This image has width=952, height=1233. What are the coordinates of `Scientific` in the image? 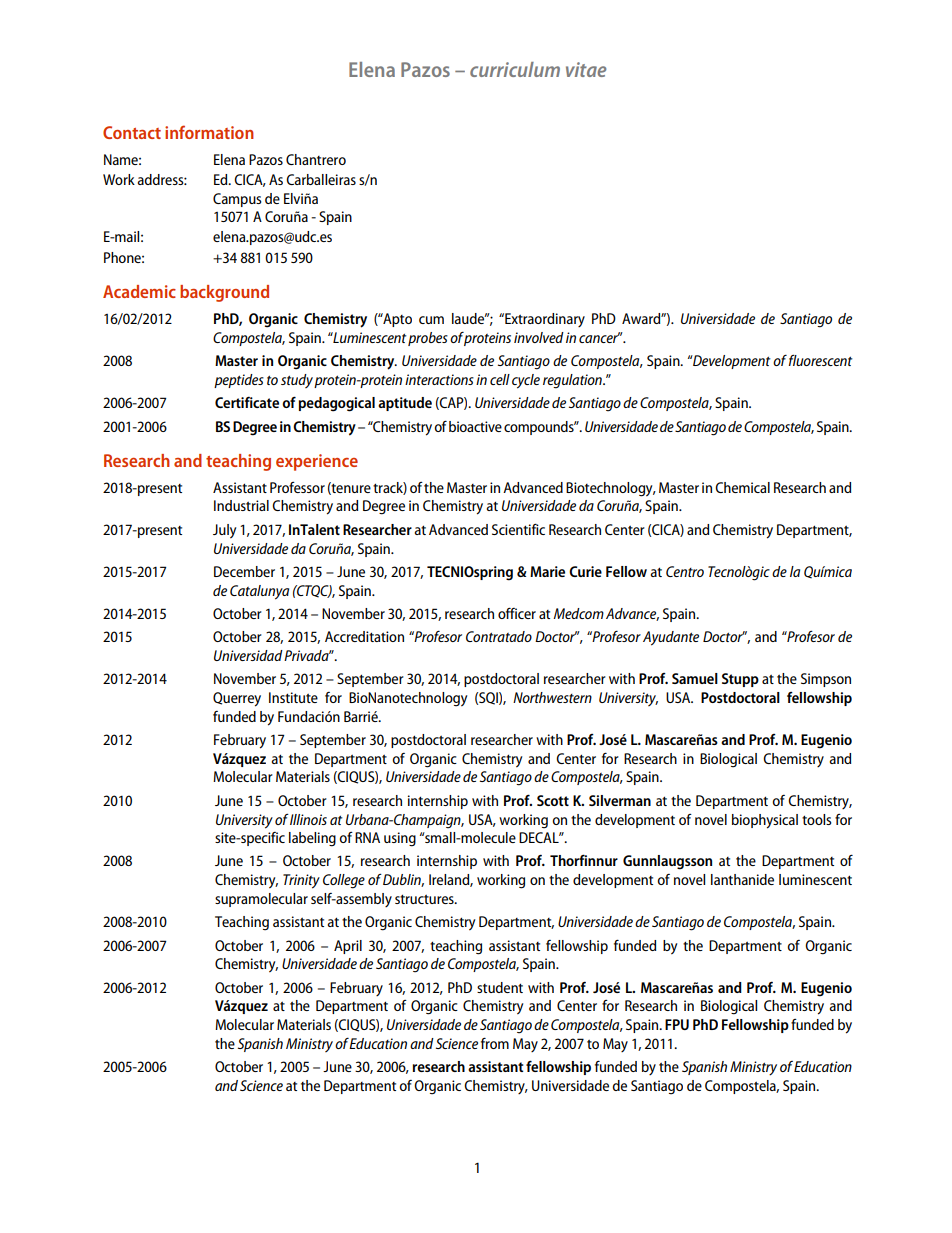 It's located at (518, 529).
